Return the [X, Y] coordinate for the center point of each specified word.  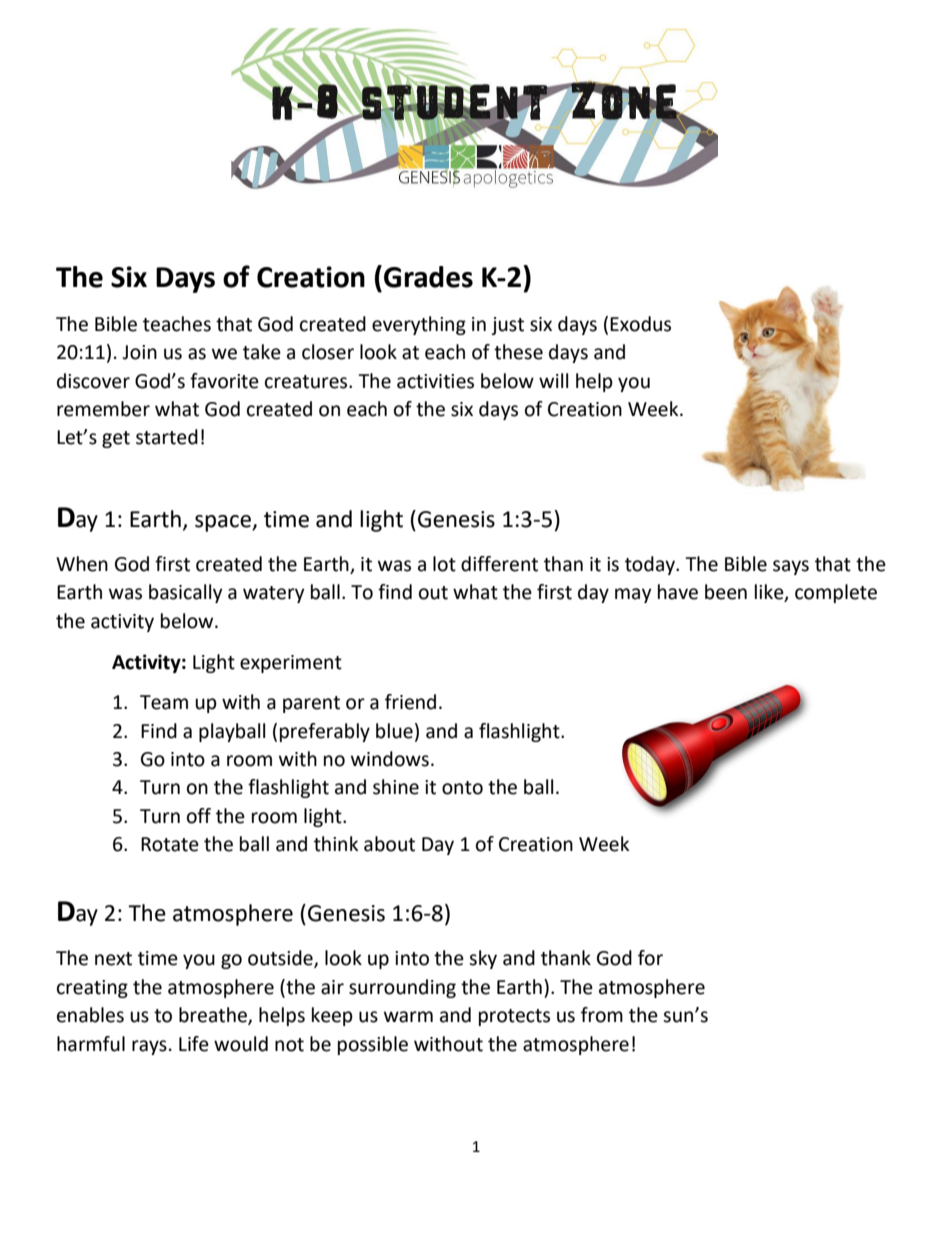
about [389, 844]
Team [164, 702]
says [791, 567]
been [726, 592]
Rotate [170, 844]
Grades [428, 277]
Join [139, 352]
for [650, 958]
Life [194, 1044]
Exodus [640, 324]
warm [408, 1017]
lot [444, 564]
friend [410, 702]
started [167, 437]
